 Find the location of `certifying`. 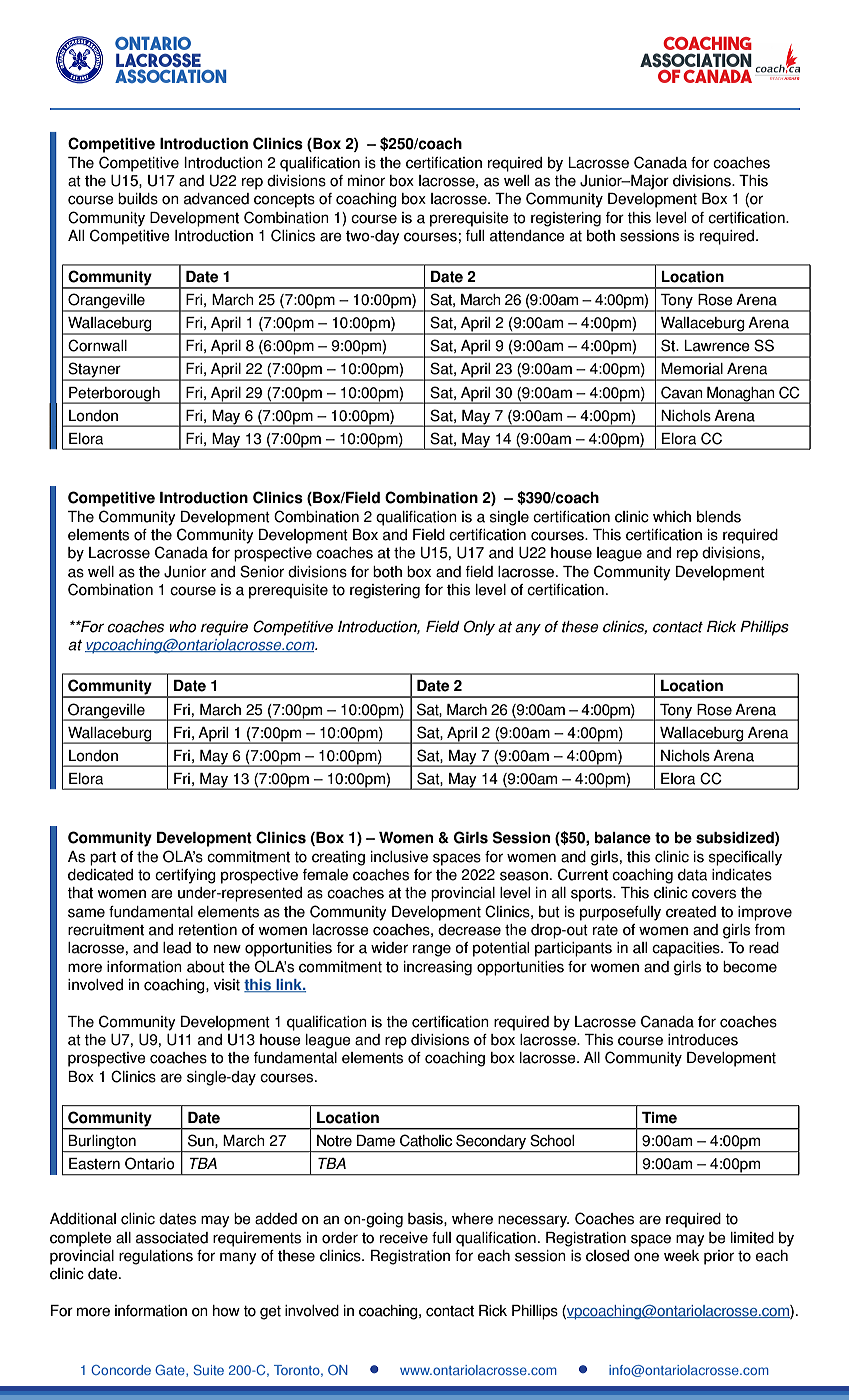

certifying is located at coordinates (185, 876).
